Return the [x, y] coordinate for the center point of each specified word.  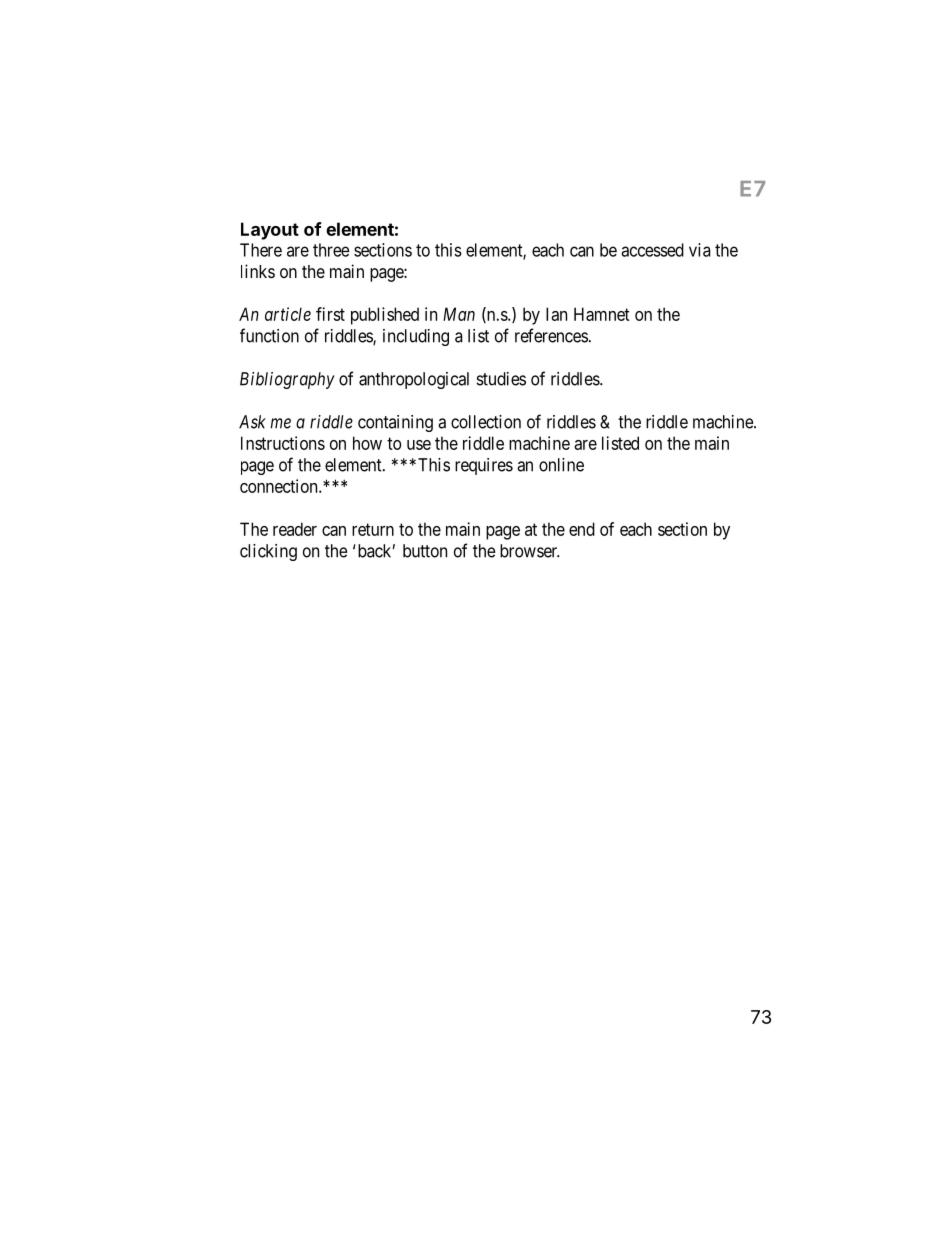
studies [501, 379]
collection [486, 422]
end [582, 529]
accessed [652, 250]
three [331, 250]
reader [295, 529]
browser [530, 551]
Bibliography [287, 380]
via [700, 250]
